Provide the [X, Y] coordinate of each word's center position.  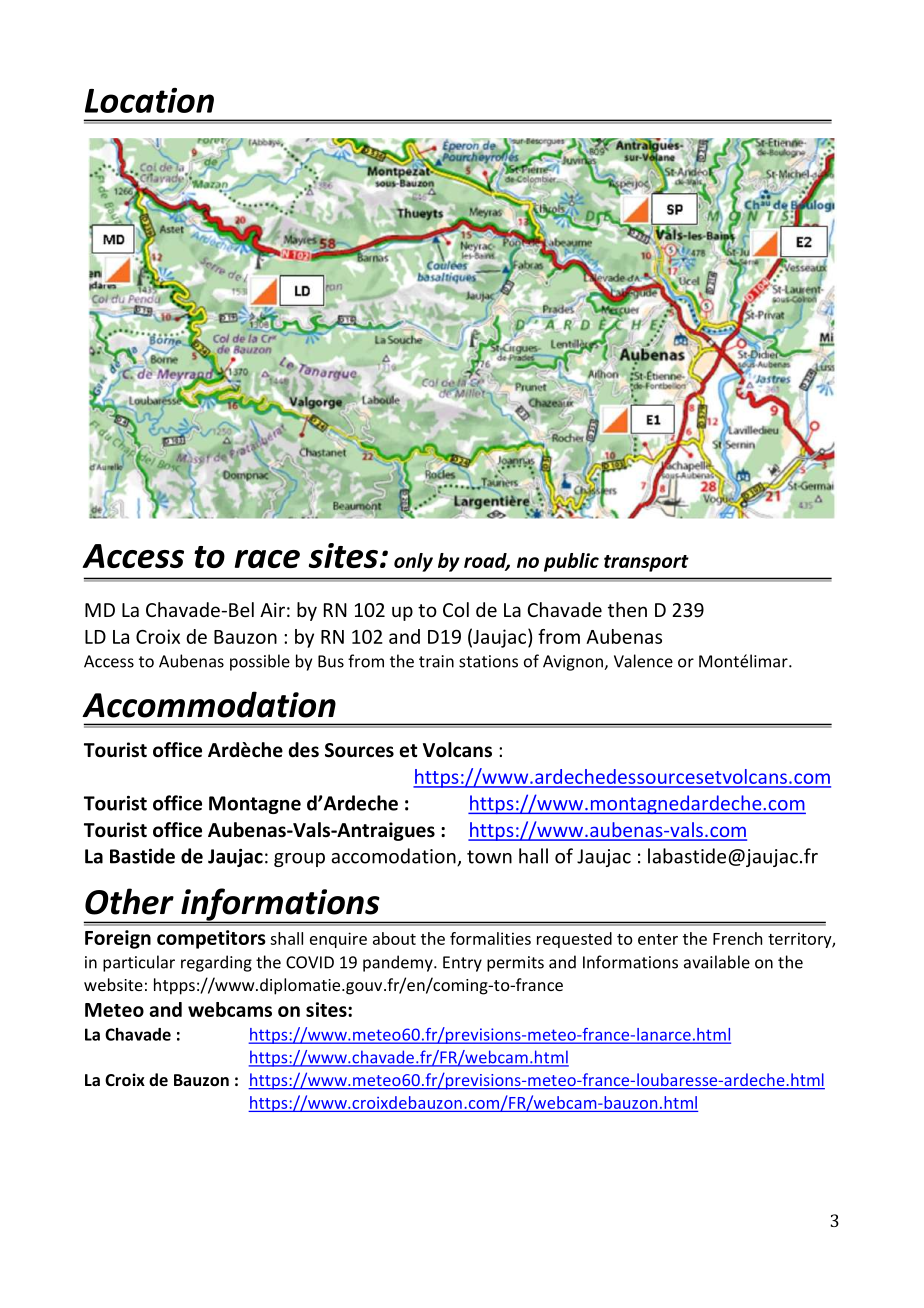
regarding [216, 963]
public [571, 562]
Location [149, 100]
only [413, 562]
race [267, 559]
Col [456, 609]
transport [646, 563]
